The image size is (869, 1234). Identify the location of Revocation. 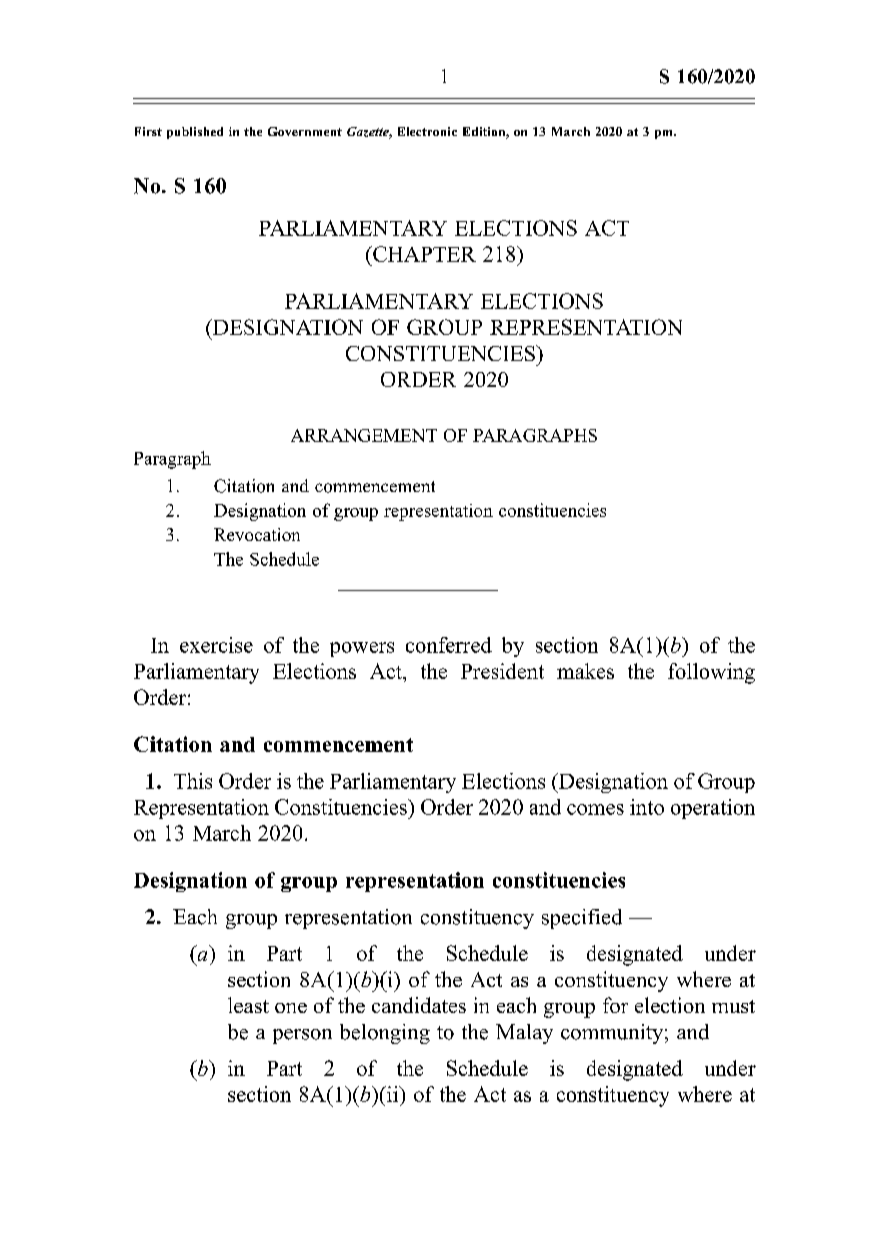
(257, 534).
